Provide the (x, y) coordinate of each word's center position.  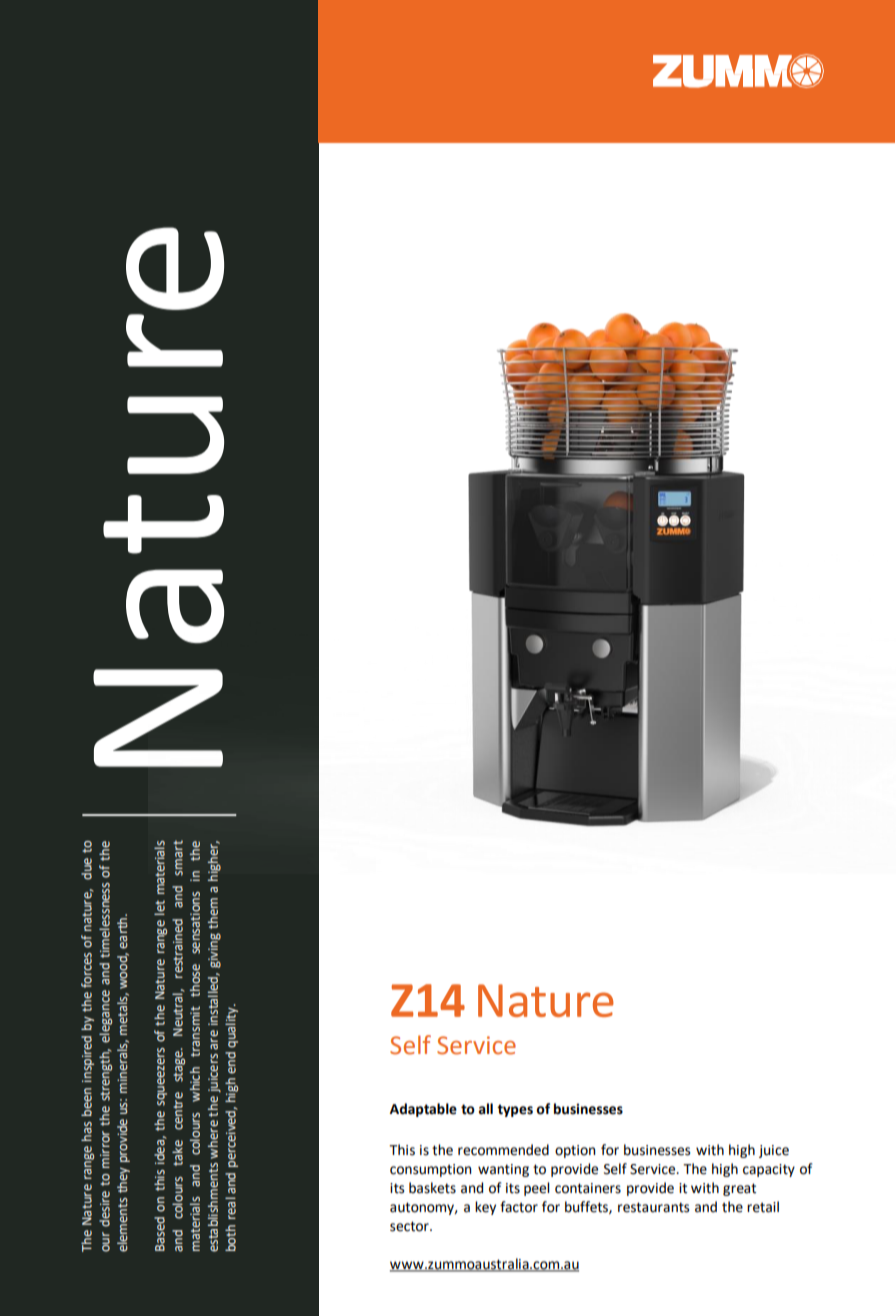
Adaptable (423, 1110)
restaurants (654, 1207)
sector (410, 1226)
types (515, 1110)
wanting (503, 1170)
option (575, 1151)
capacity (769, 1170)
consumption (431, 1170)
